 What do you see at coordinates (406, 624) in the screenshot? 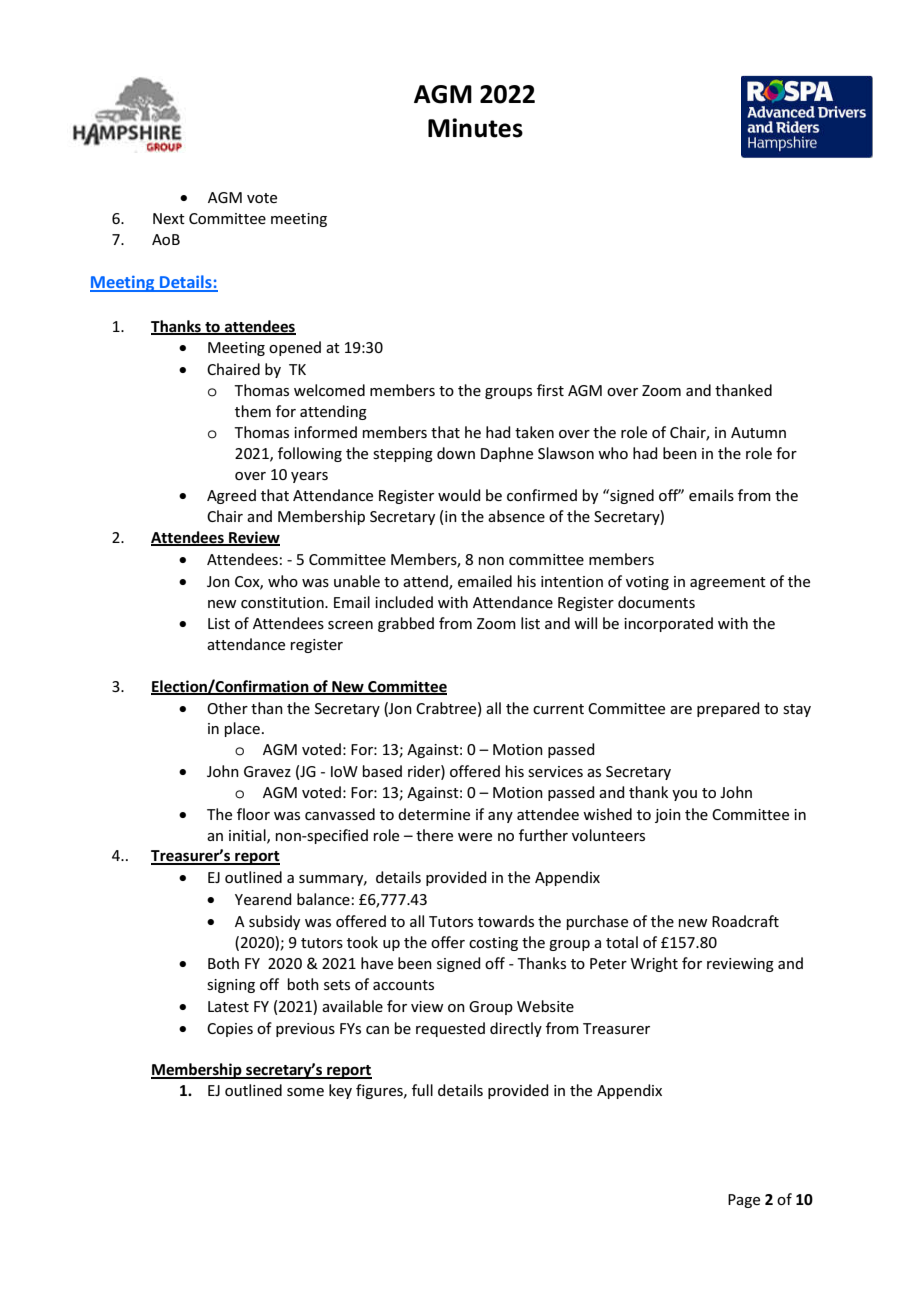
I see `grabbed` at bounding box center [406, 624].
